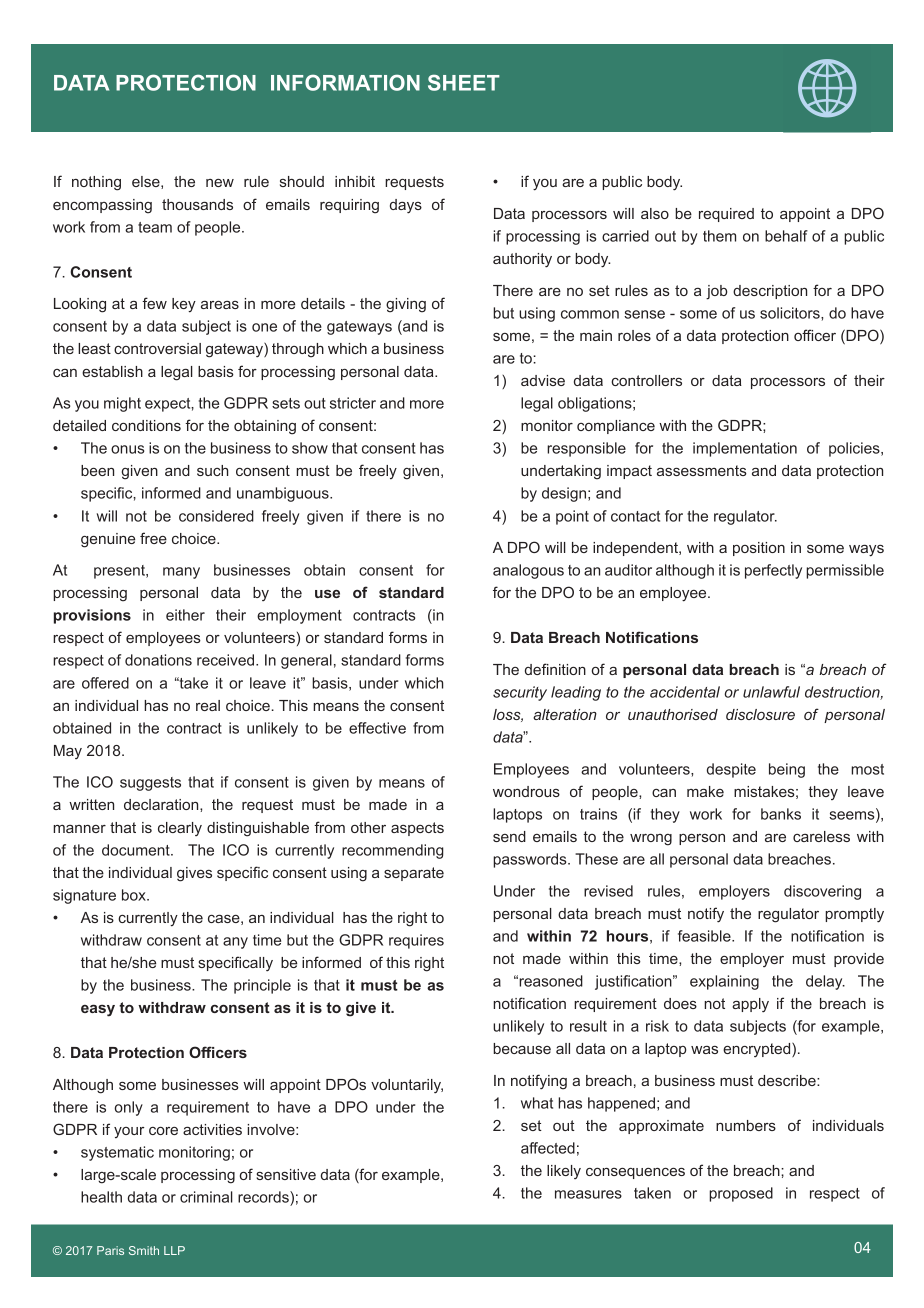 The height and width of the page is (1308, 924). I want to click on many, so click(181, 573).
